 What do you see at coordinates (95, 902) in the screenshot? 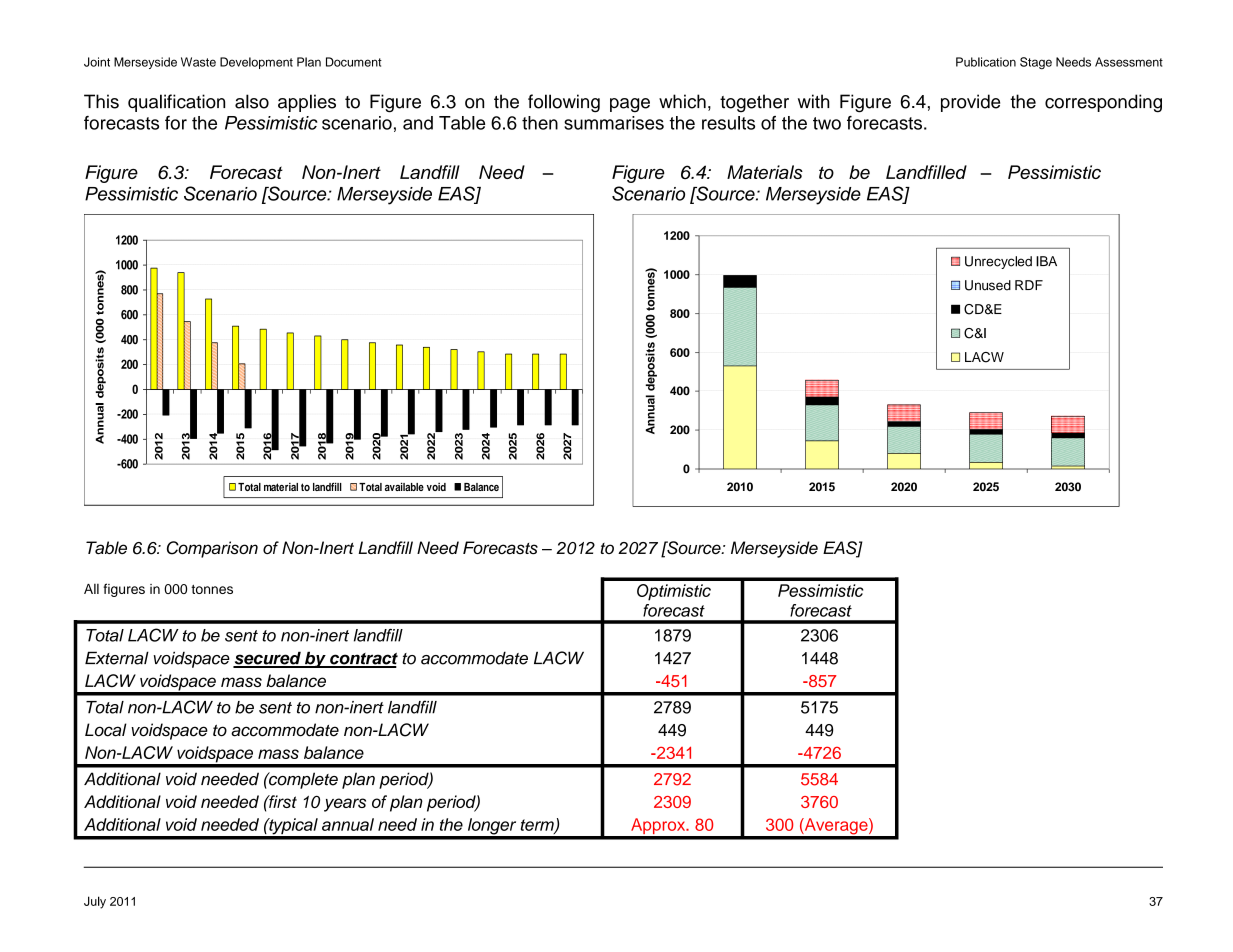
I see `July` at bounding box center [95, 902].
